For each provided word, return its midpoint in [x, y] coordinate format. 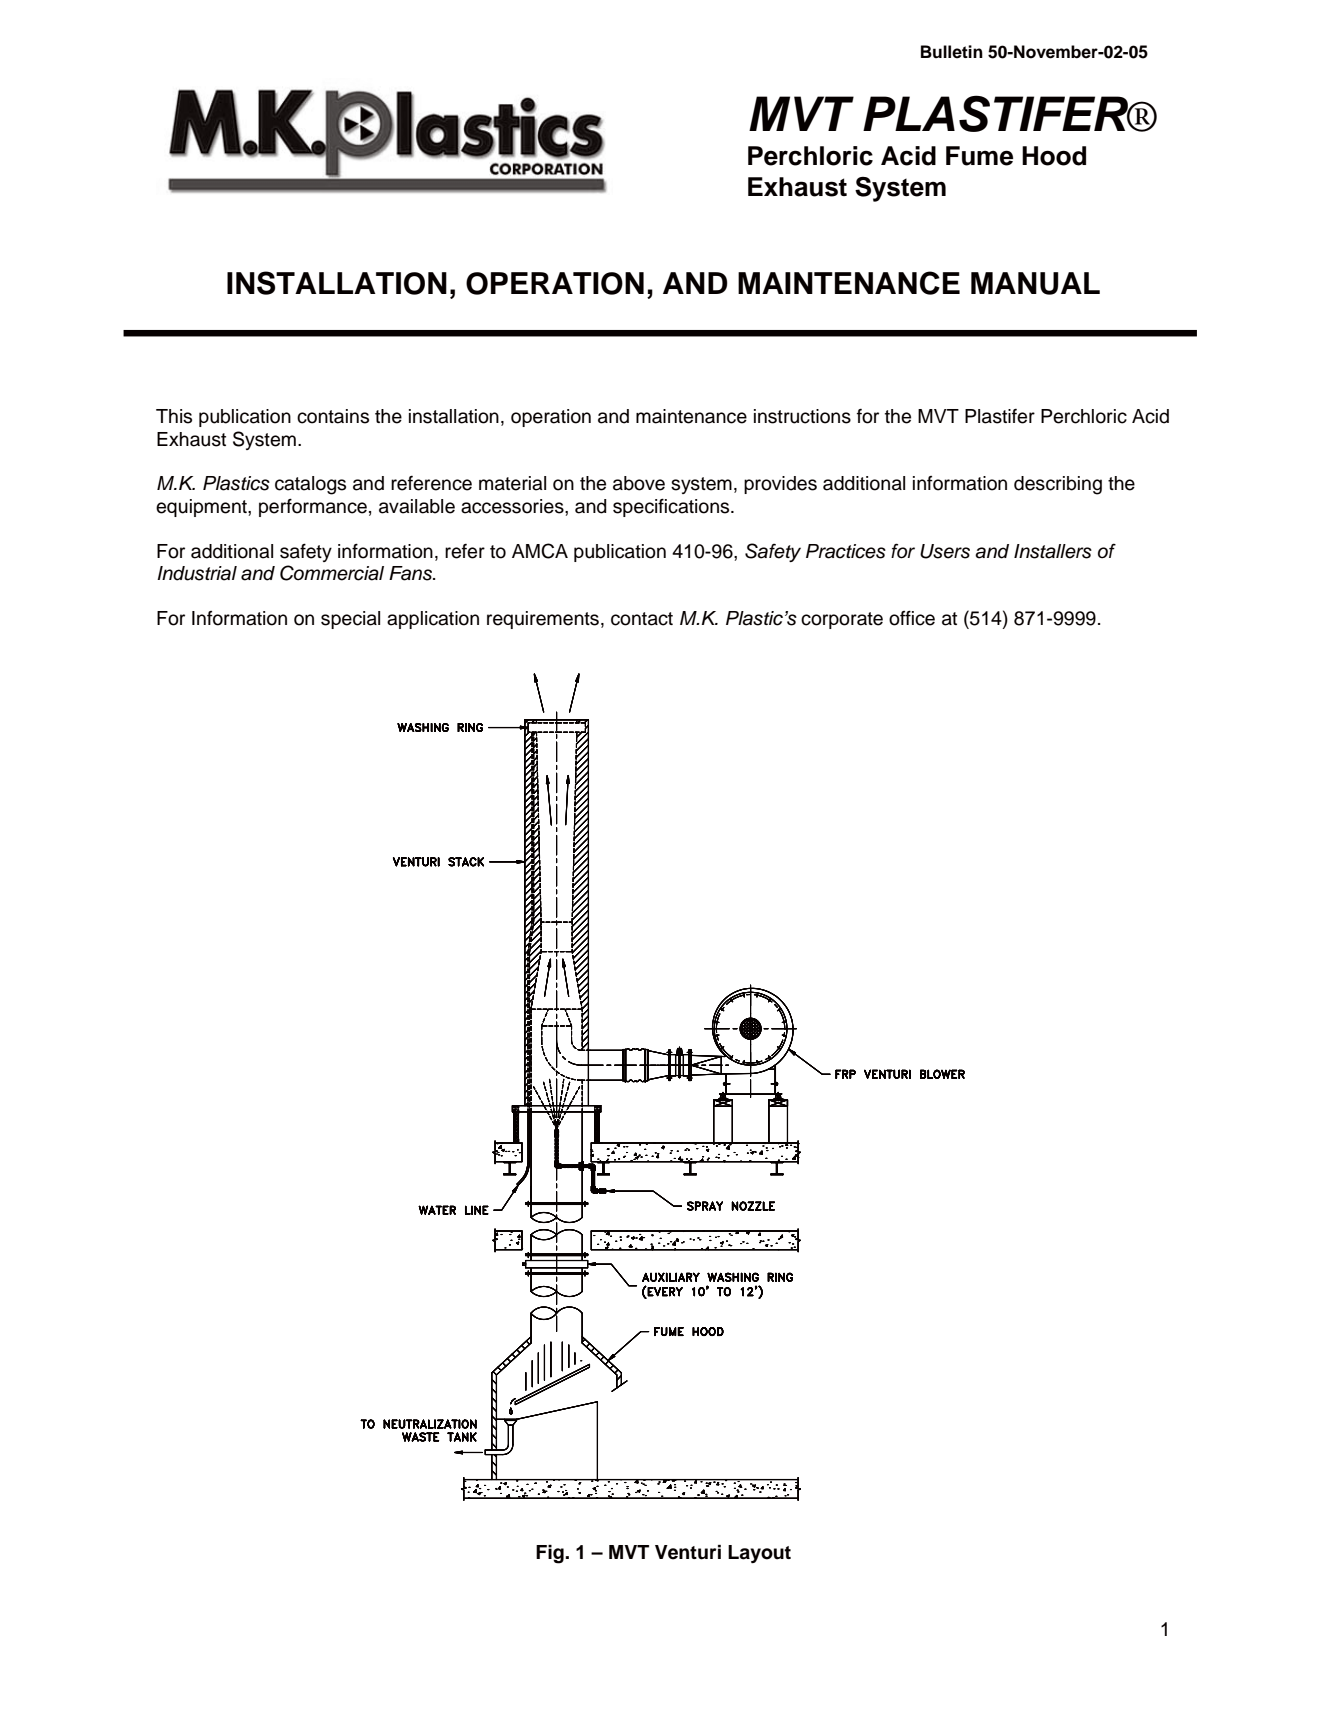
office [912, 618]
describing [1058, 485]
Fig [551, 1554]
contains [333, 416]
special [350, 620]
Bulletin [952, 52]
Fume [979, 156]
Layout [759, 1554]
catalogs [310, 485]
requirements [543, 620]
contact [642, 619]
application [433, 620]
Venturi [688, 1552]
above [639, 483]
